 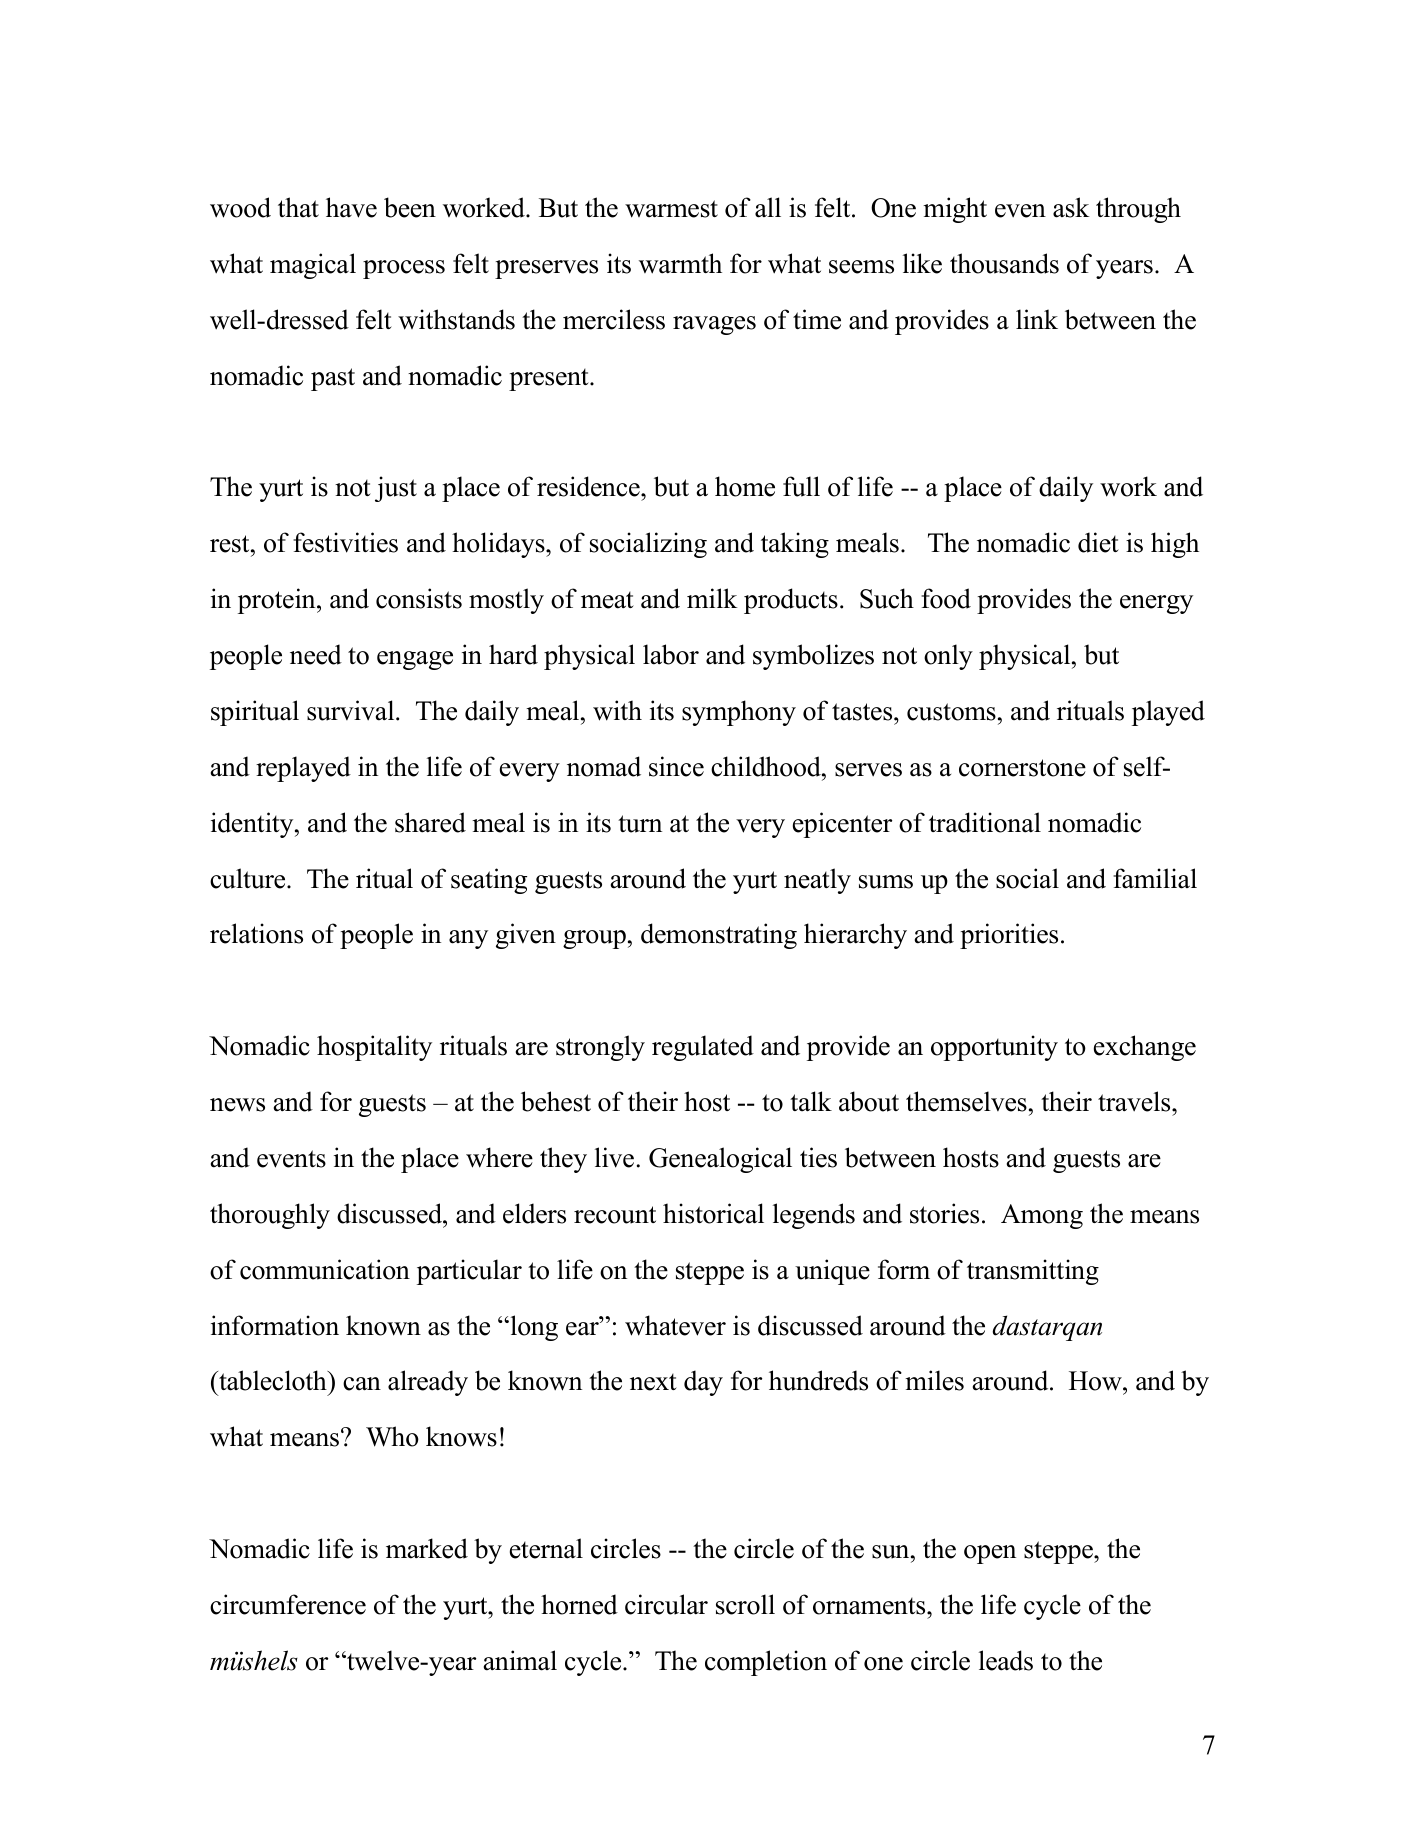 What do you see at coordinates (1006, 1660) in the screenshot?
I see `leads` at bounding box center [1006, 1660].
